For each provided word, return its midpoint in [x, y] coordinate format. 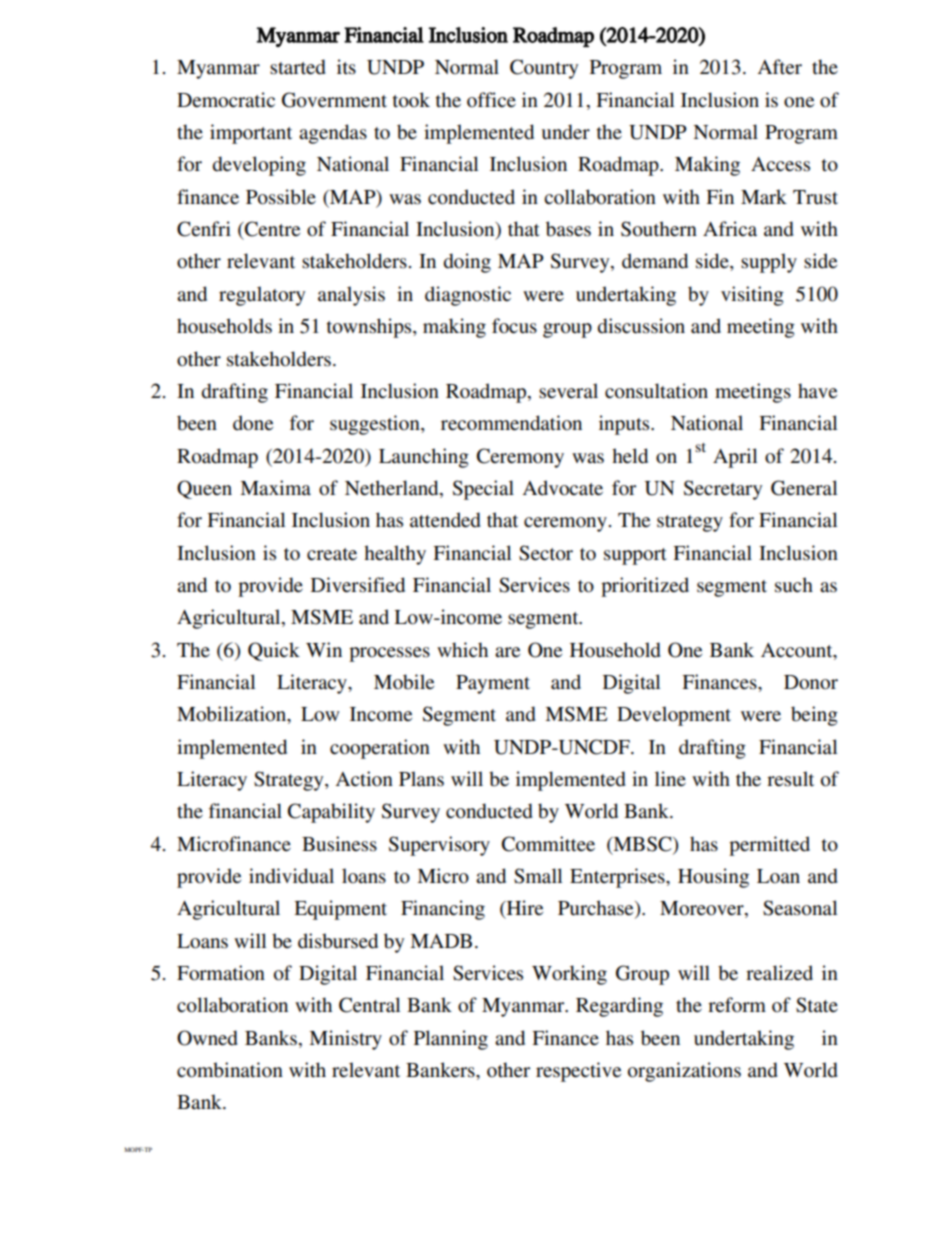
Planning [451, 1040]
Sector [546, 553]
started [298, 67]
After [779, 67]
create [332, 554]
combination [230, 1070]
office [491, 100]
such [794, 585]
